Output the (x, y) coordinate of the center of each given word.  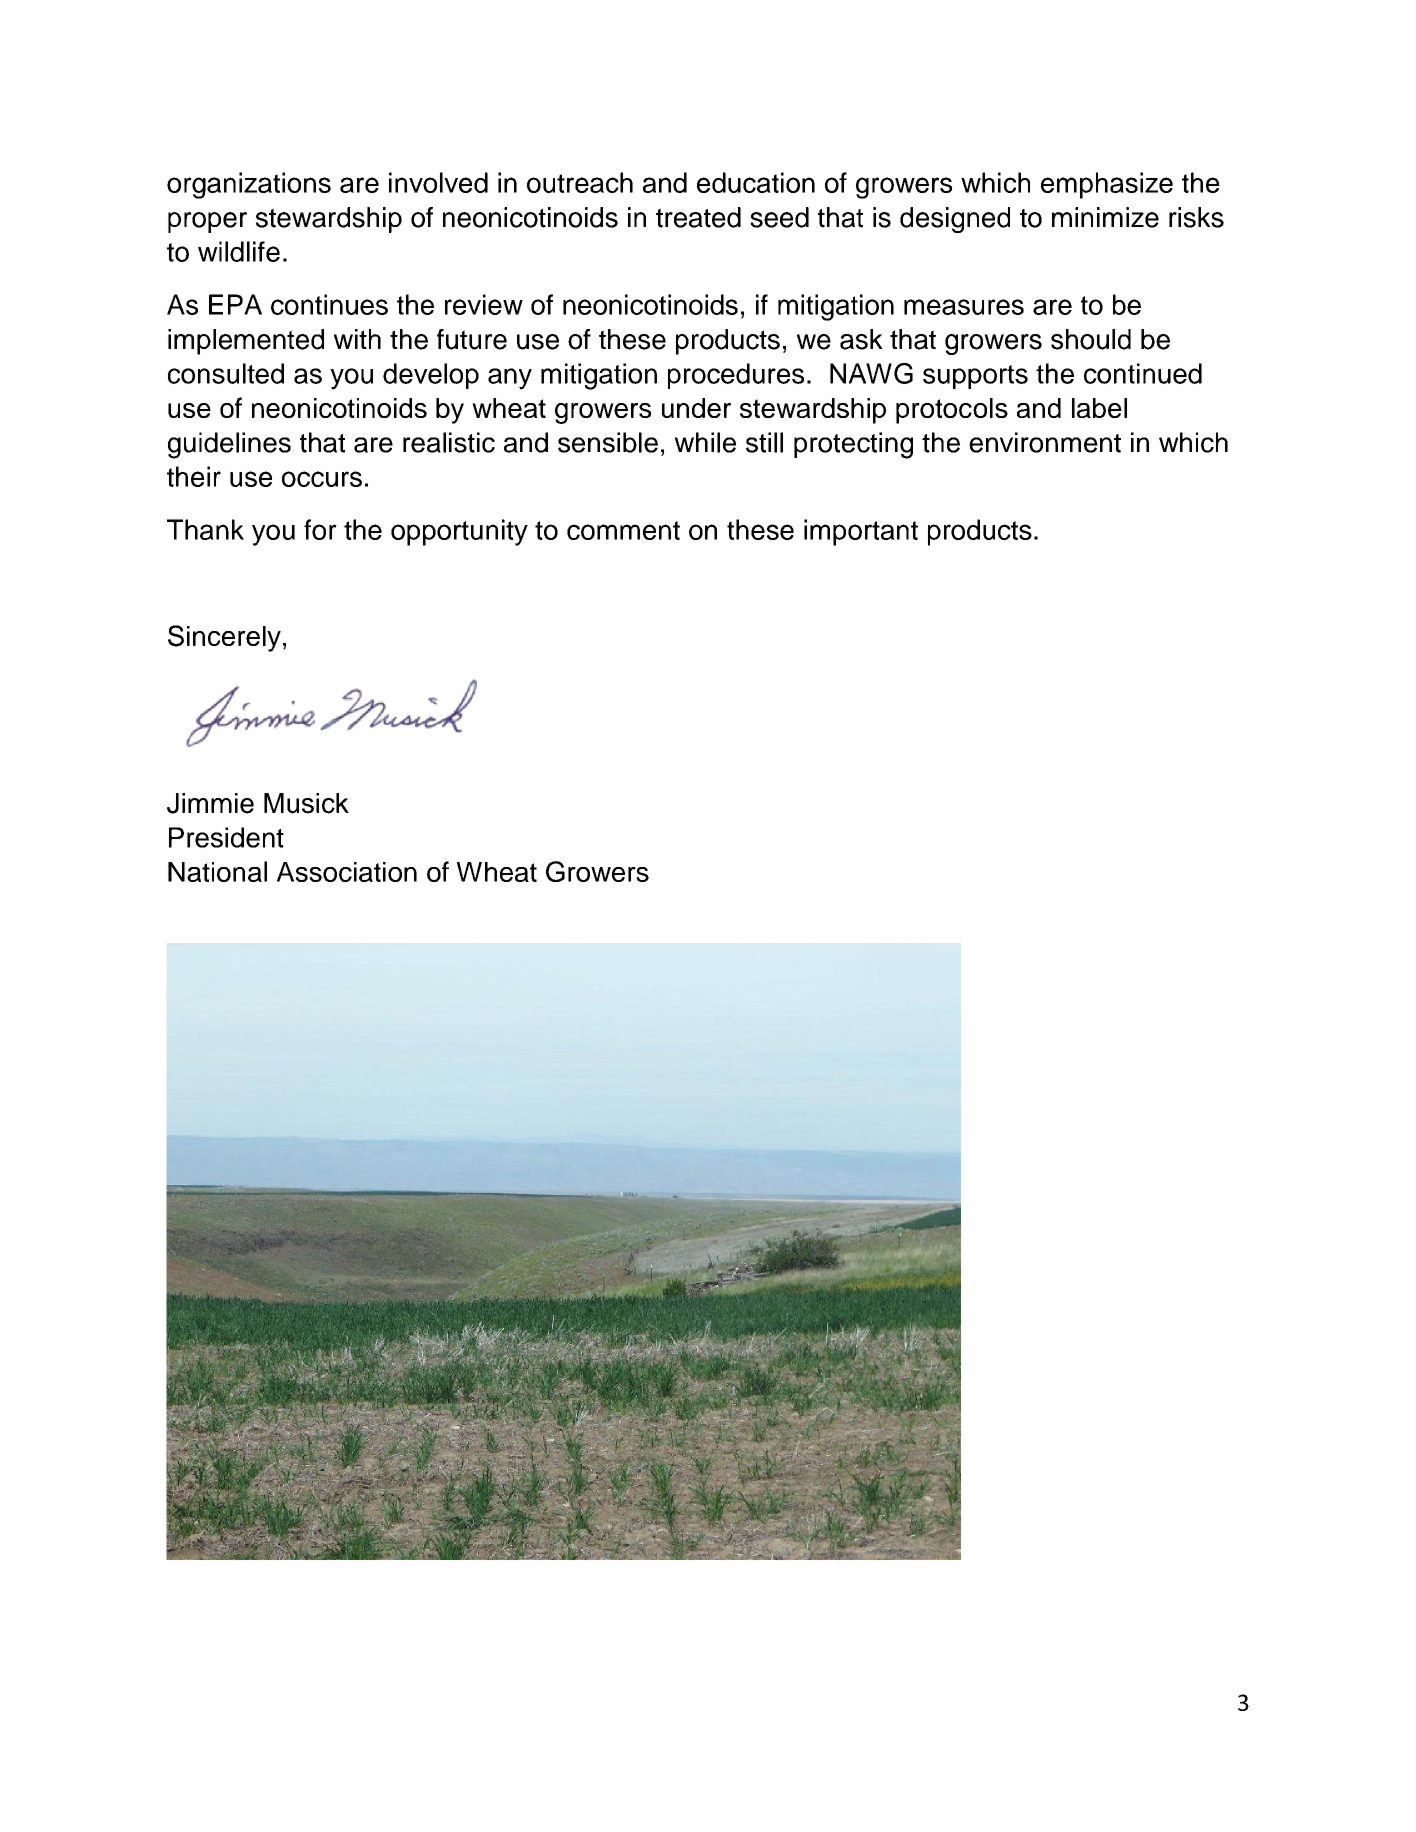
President (226, 837)
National (217, 871)
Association (347, 872)
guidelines (229, 445)
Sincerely (224, 638)
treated (698, 217)
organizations (249, 185)
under (696, 408)
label (1099, 408)
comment (623, 530)
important (861, 532)
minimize (1105, 217)
